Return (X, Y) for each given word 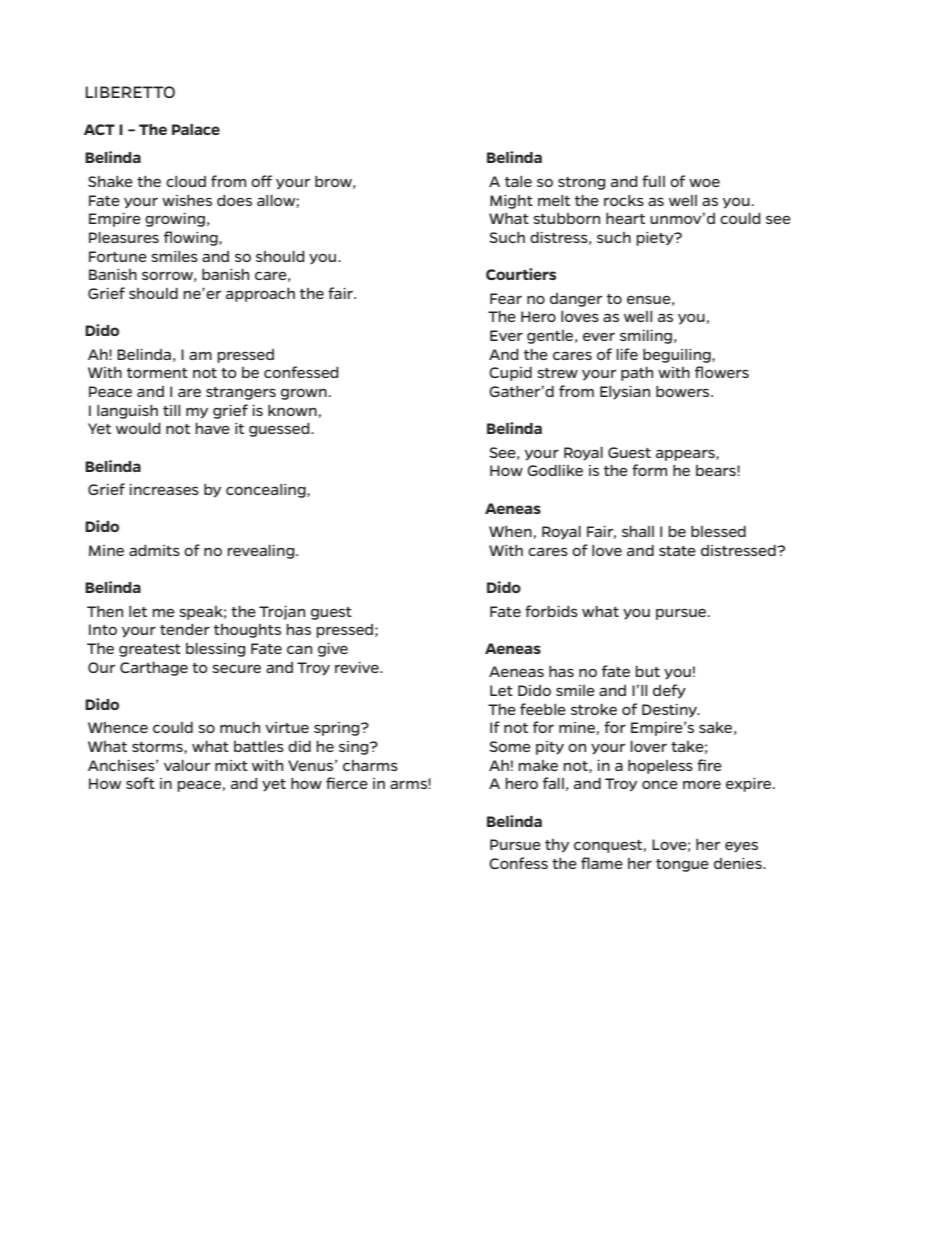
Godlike (555, 470)
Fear (506, 298)
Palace (196, 129)
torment (157, 373)
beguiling (678, 356)
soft (140, 783)
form (649, 470)
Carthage (154, 669)
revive (358, 667)
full (653, 181)
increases (164, 489)
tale (518, 181)
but (647, 671)
